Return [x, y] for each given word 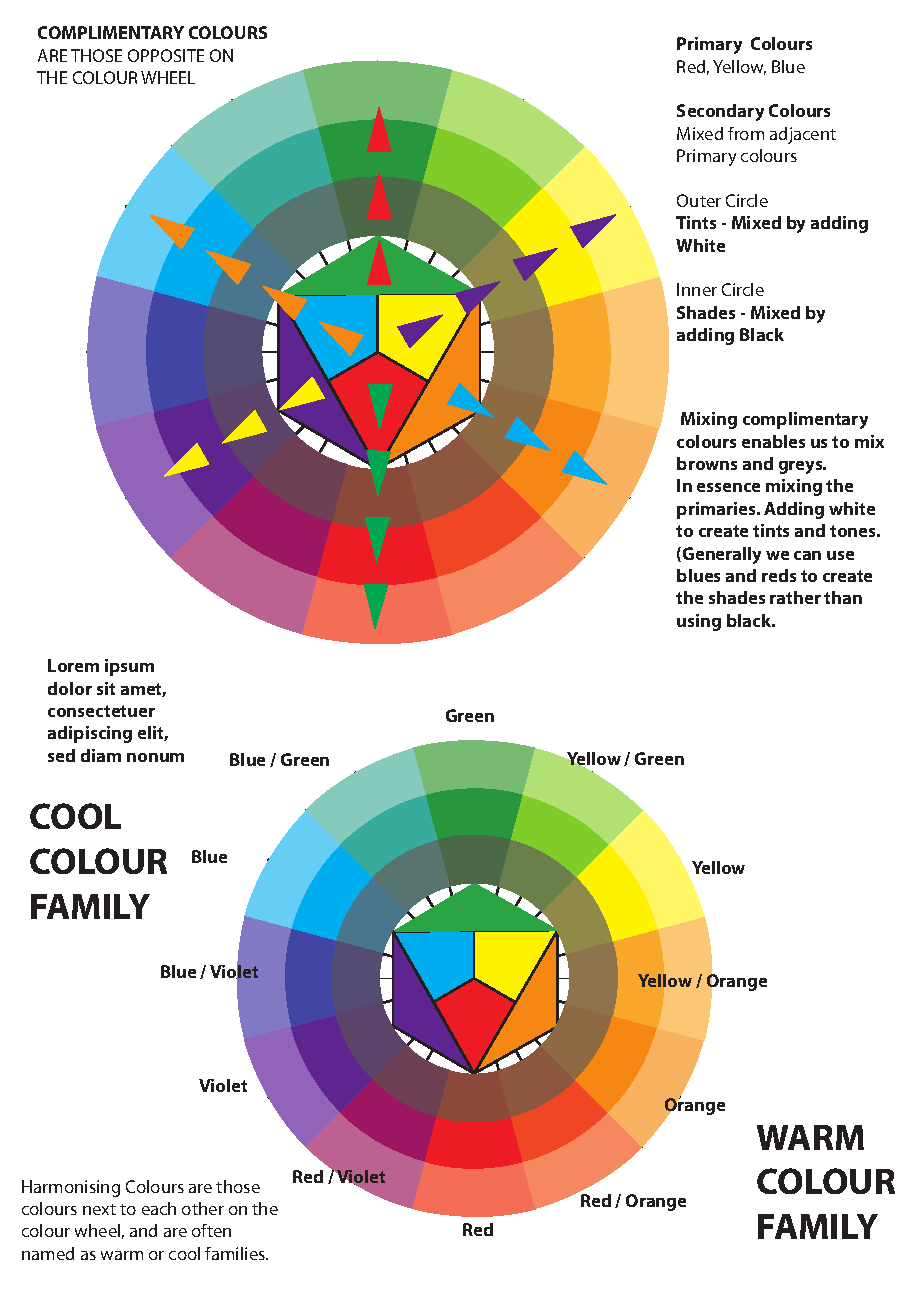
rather [795, 597]
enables [773, 441]
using [699, 622]
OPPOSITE [166, 55]
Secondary [720, 112]
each [159, 1208]
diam [101, 755]
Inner [697, 289]
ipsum [129, 667]
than [843, 597]
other [203, 1208]
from [746, 133]
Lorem [73, 665]
